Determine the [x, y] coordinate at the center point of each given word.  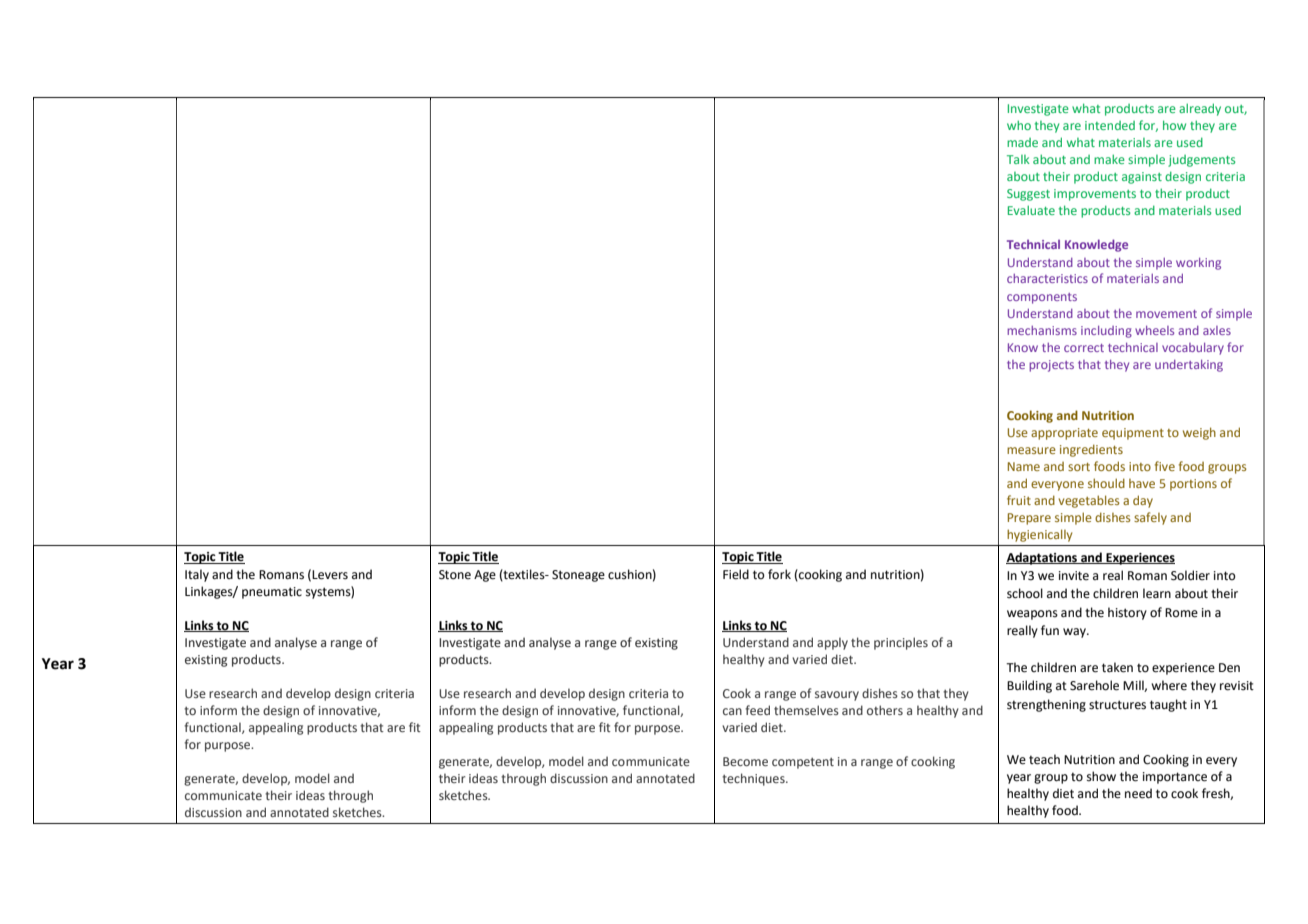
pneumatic [272, 593]
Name [1024, 466]
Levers [330, 575]
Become [745, 761]
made [1022, 142]
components [1042, 298]
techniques [754, 779]
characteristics [1047, 278]
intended [1110, 125]
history [1127, 613]
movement [1166, 314]
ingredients [1091, 450]
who [1019, 125]
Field [736, 574]
